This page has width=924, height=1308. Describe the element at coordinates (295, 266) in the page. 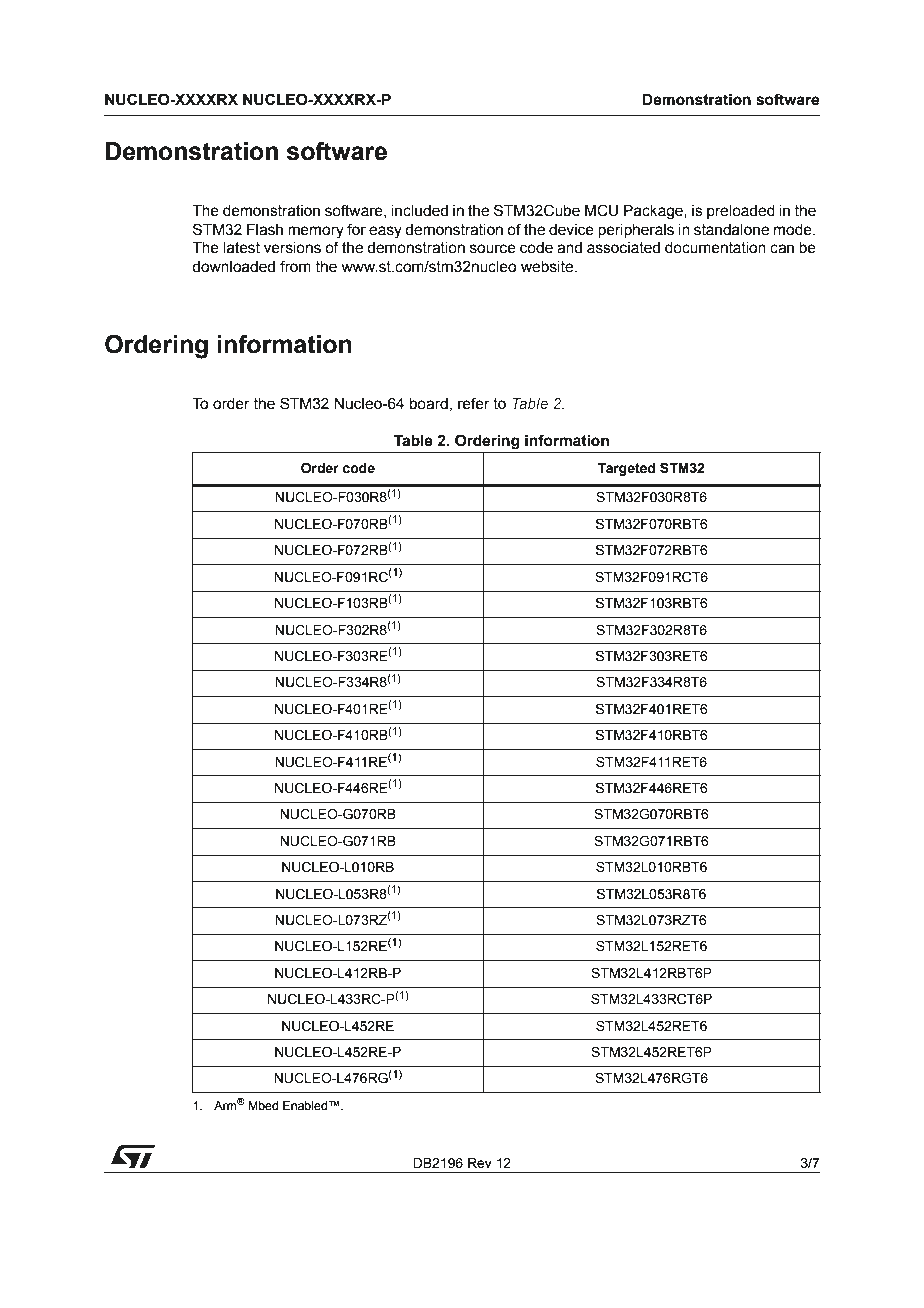

I see `from` at that location.
